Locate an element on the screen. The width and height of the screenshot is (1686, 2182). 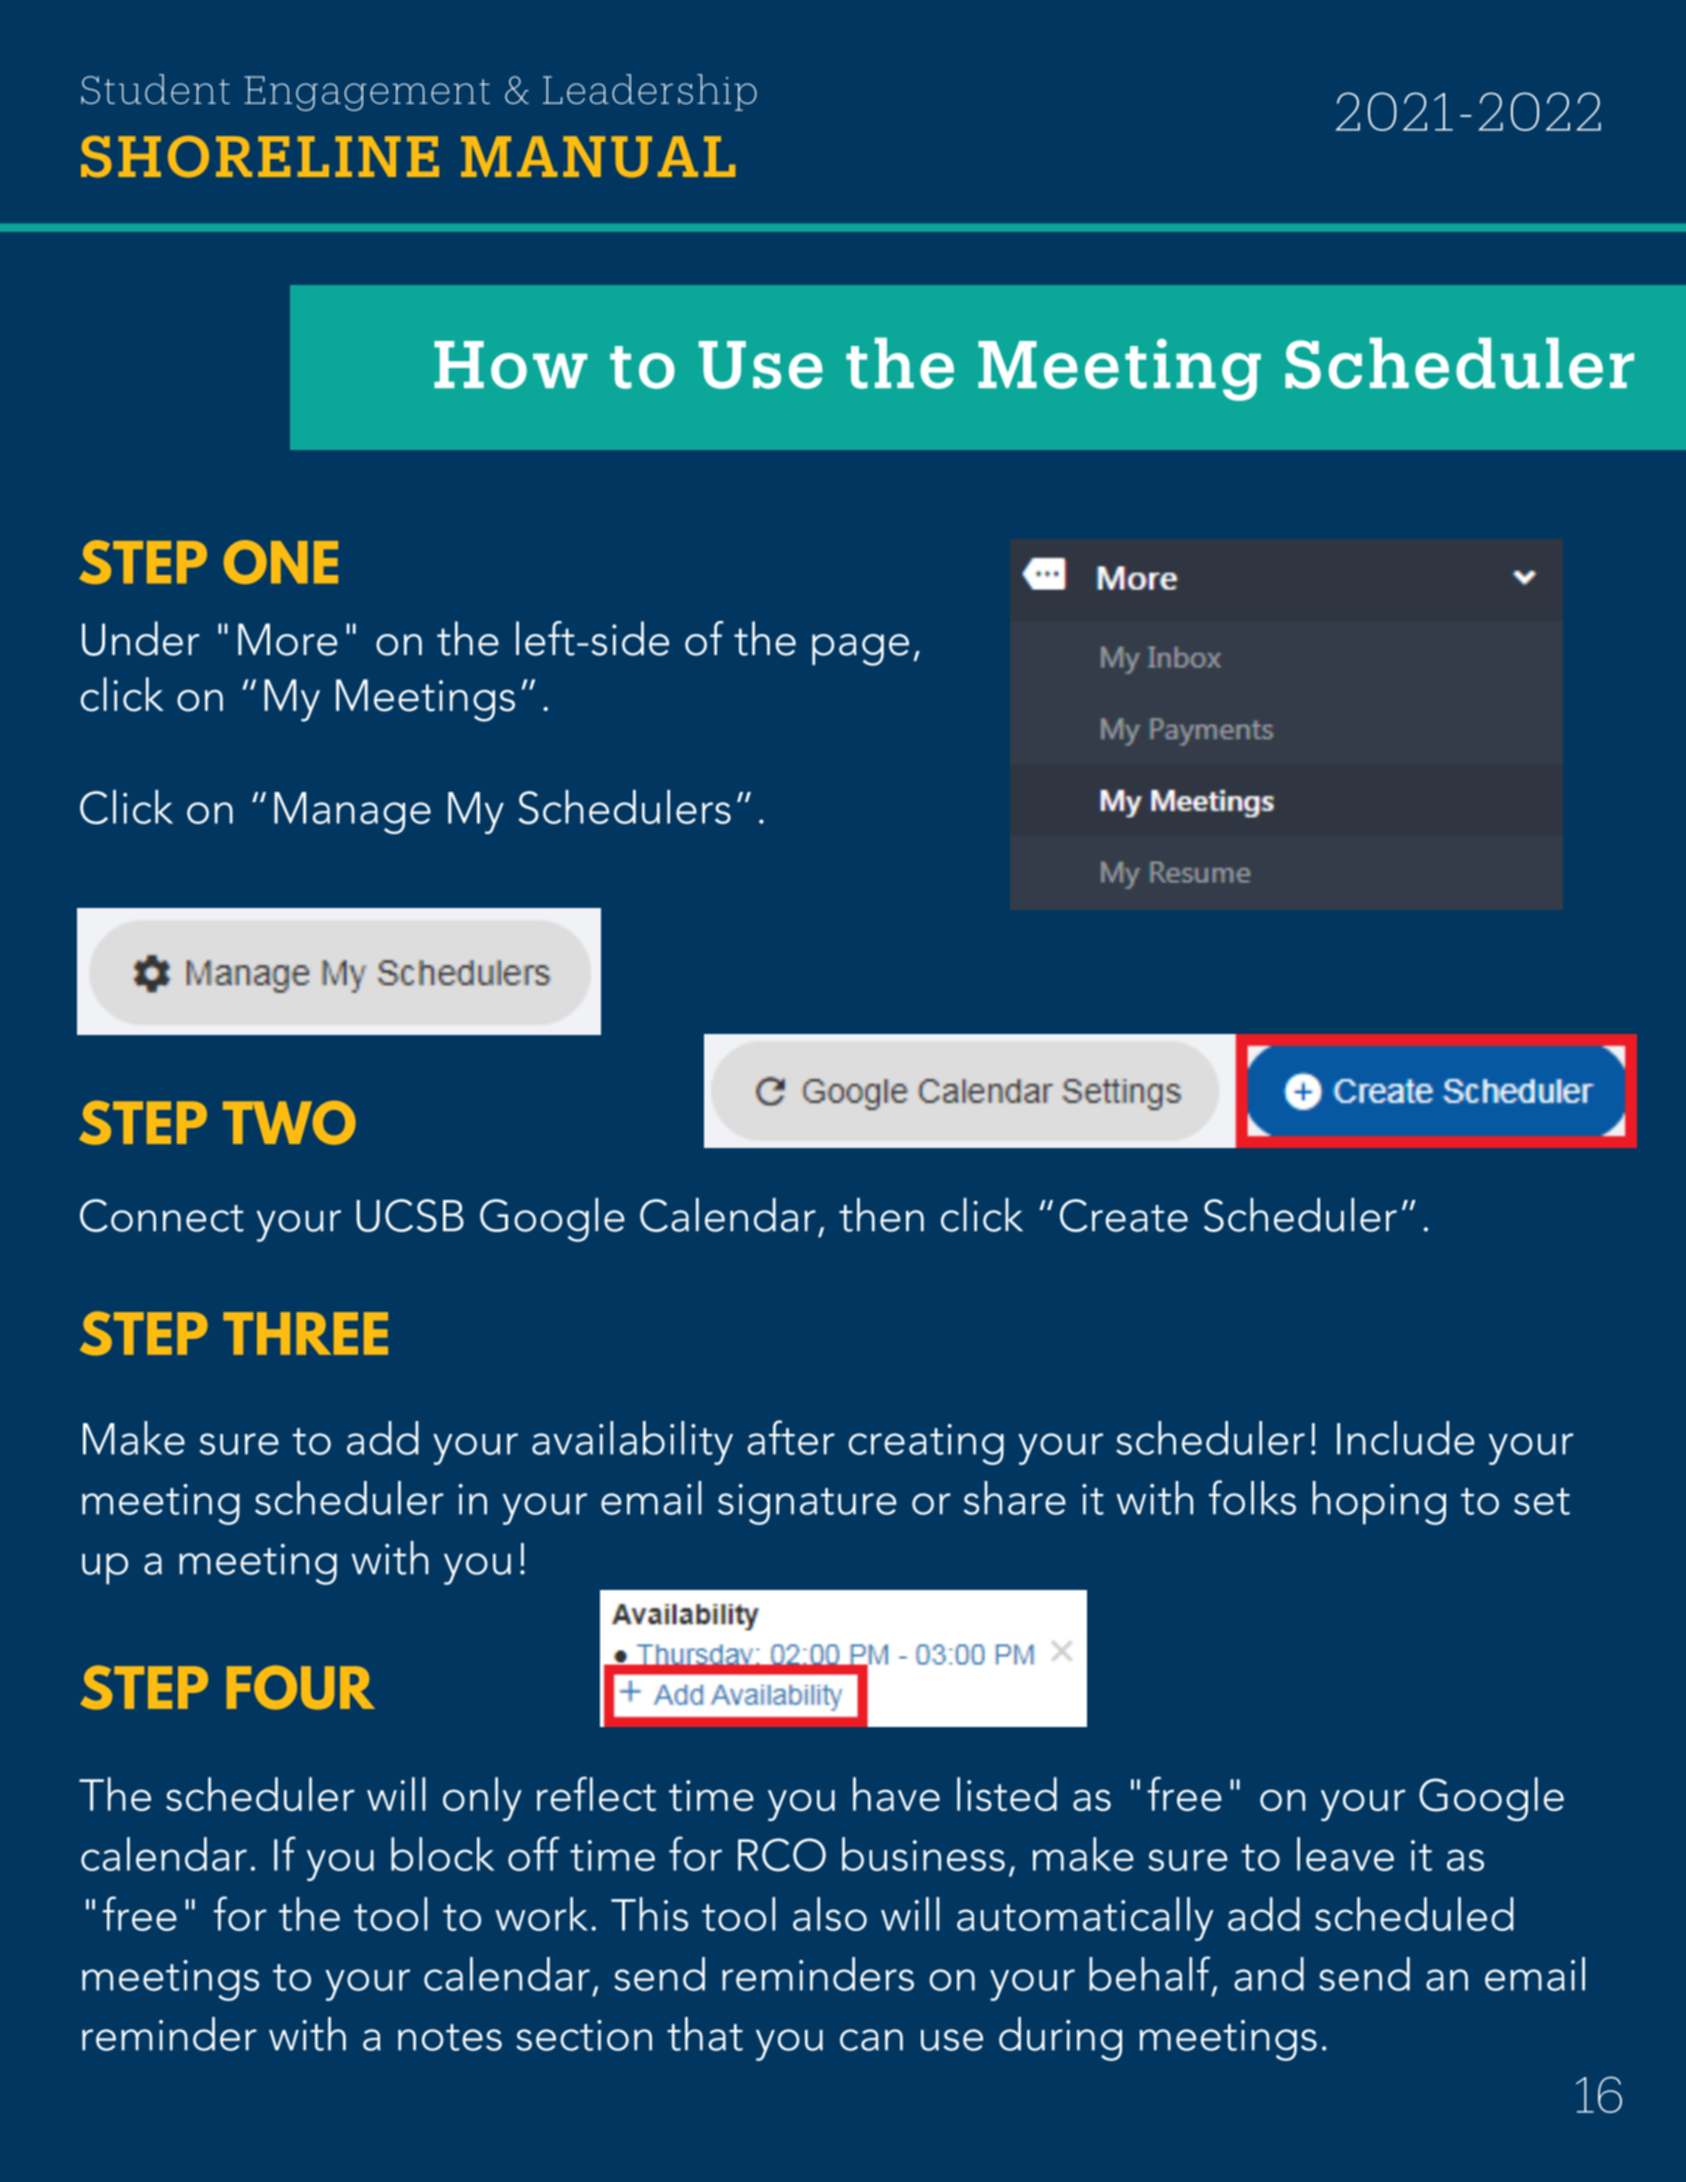
can is located at coordinates (871, 2040).
